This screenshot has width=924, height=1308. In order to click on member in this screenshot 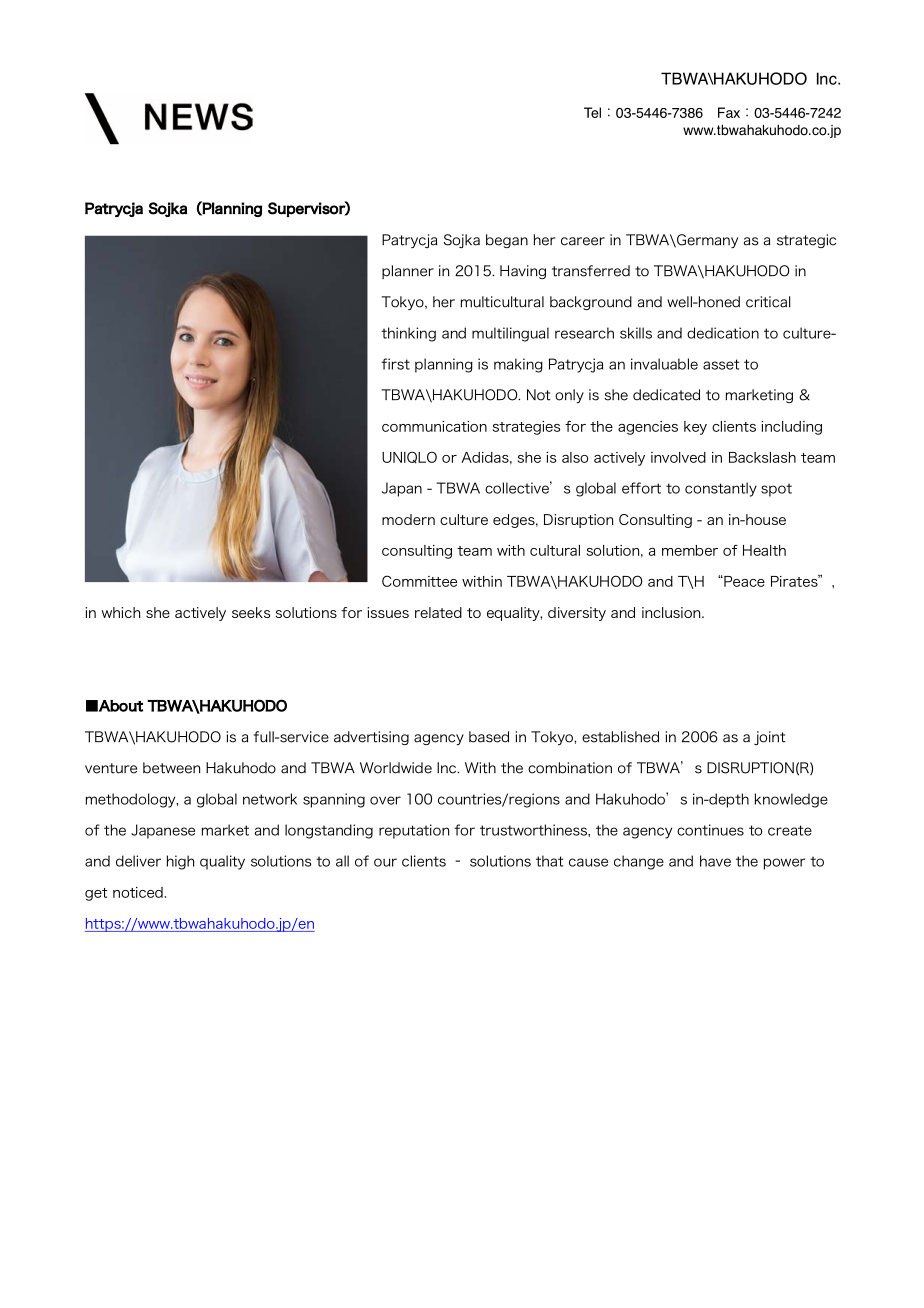, I will do `click(690, 550)`.
